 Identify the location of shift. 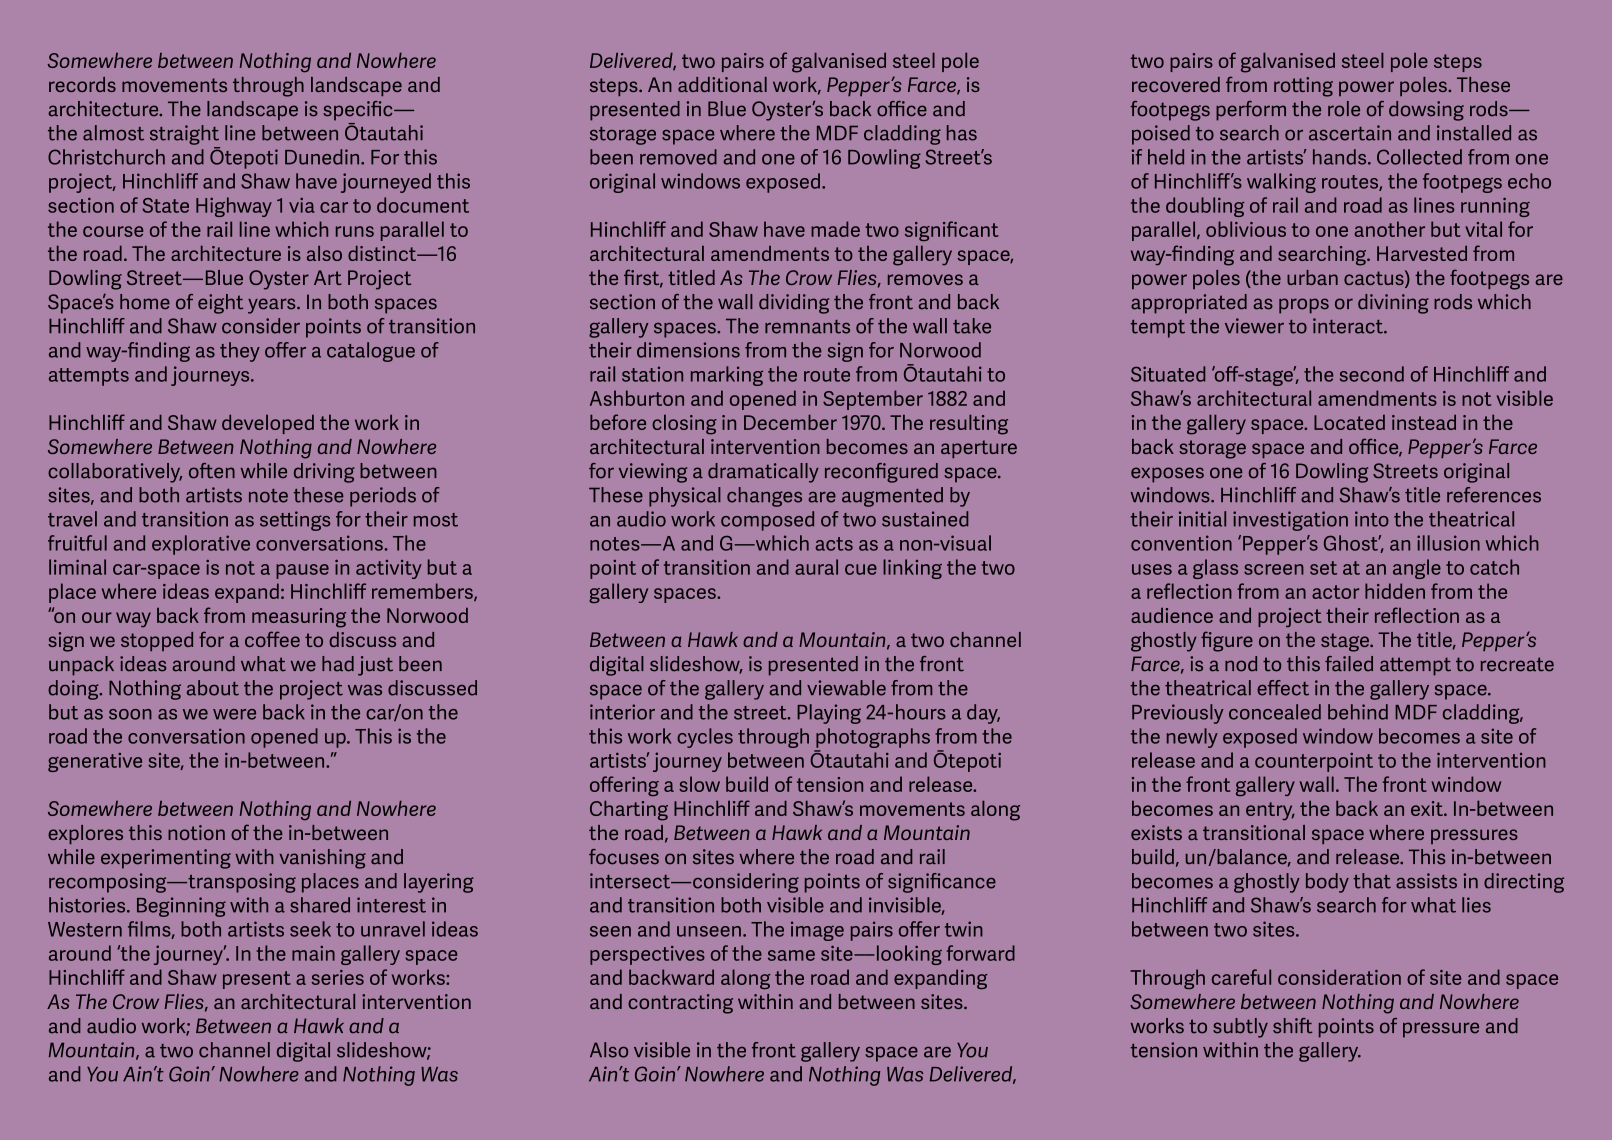
(1292, 1026).
